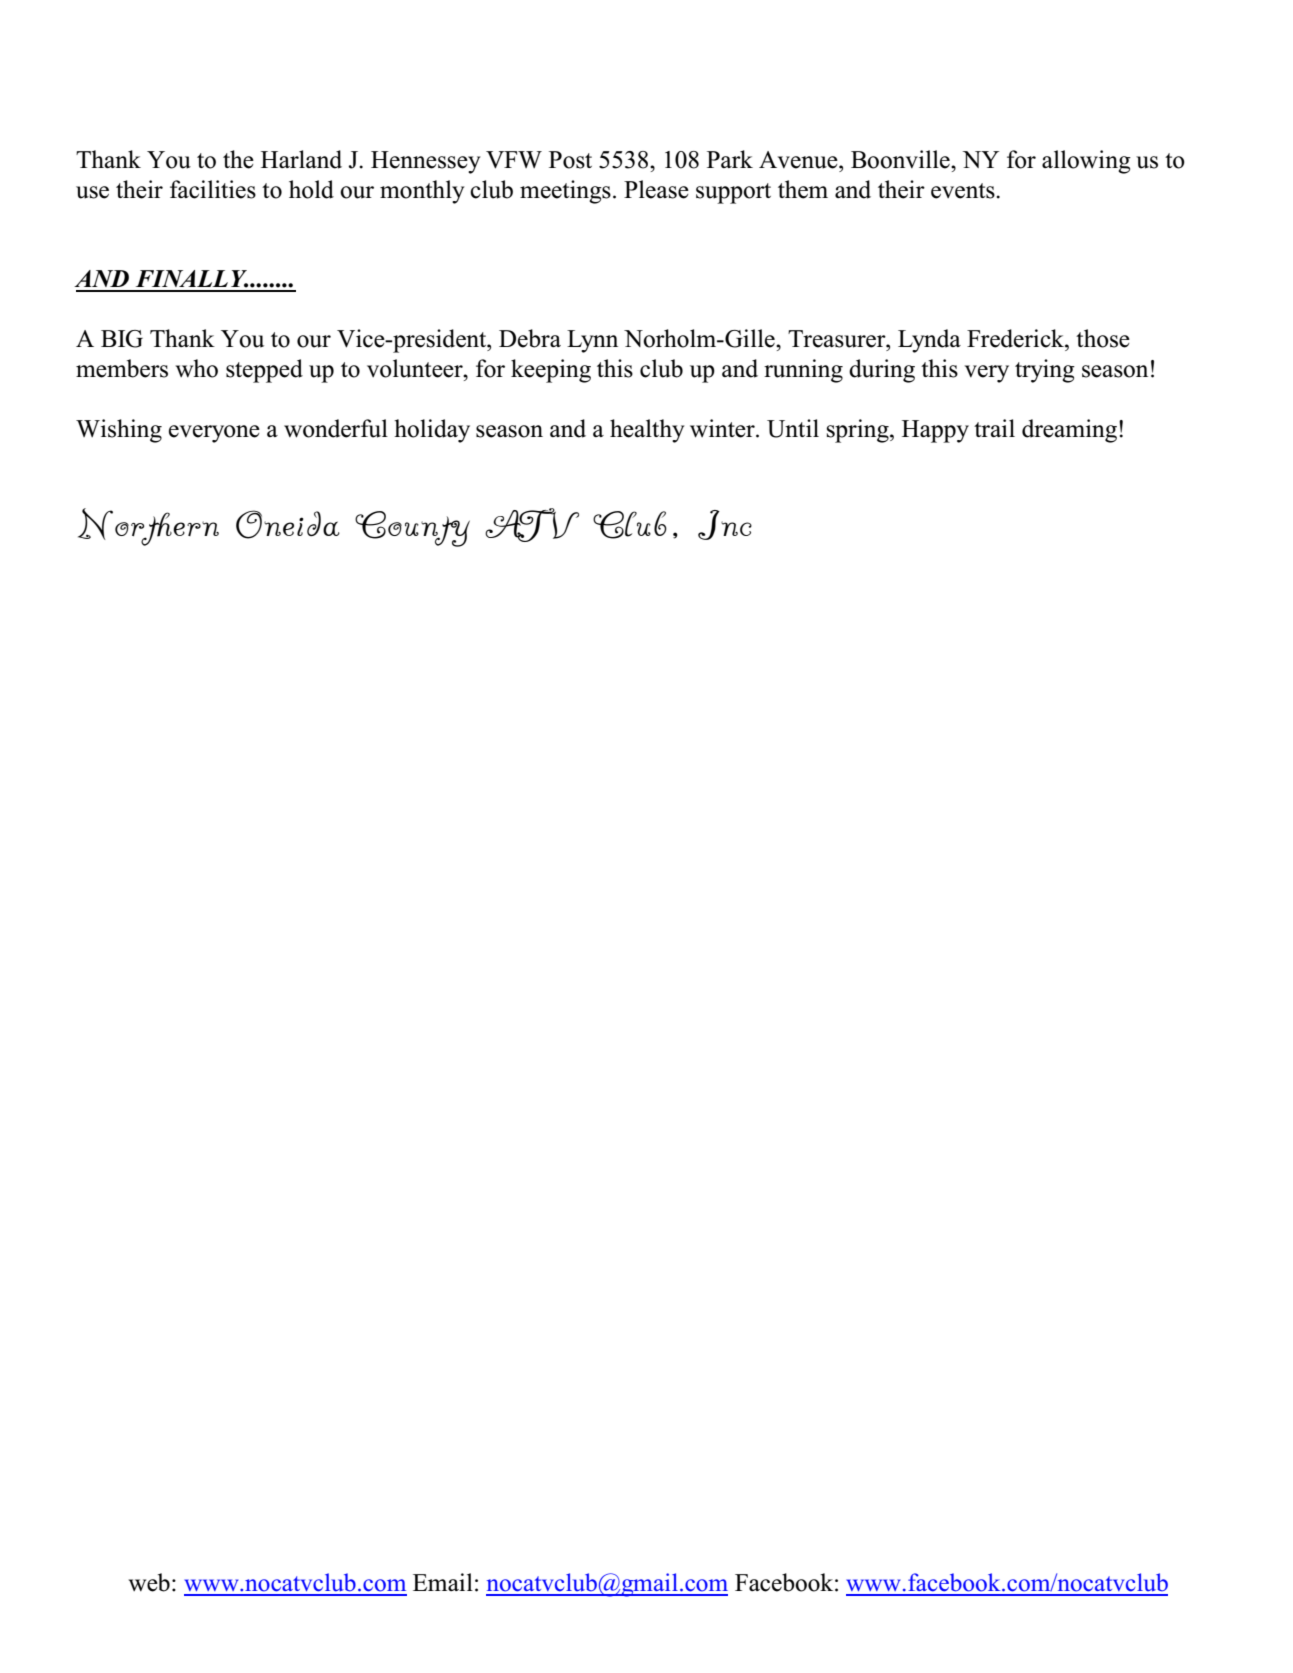  I want to click on events, so click(964, 191).
